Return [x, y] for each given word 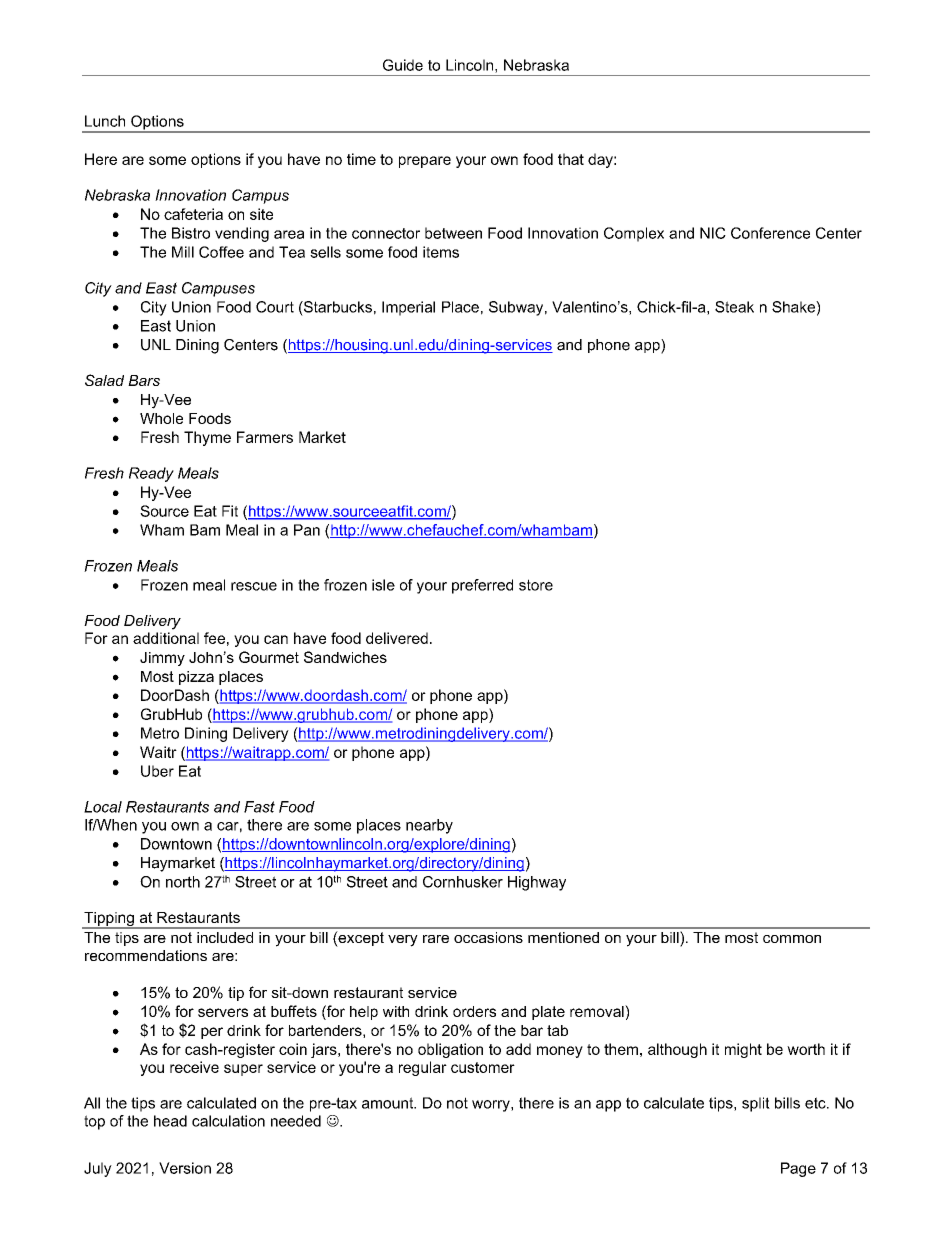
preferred [482, 586]
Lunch [105, 121]
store [536, 585]
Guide [403, 65]
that [571, 159]
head [170, 1121]
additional [166, 638]
